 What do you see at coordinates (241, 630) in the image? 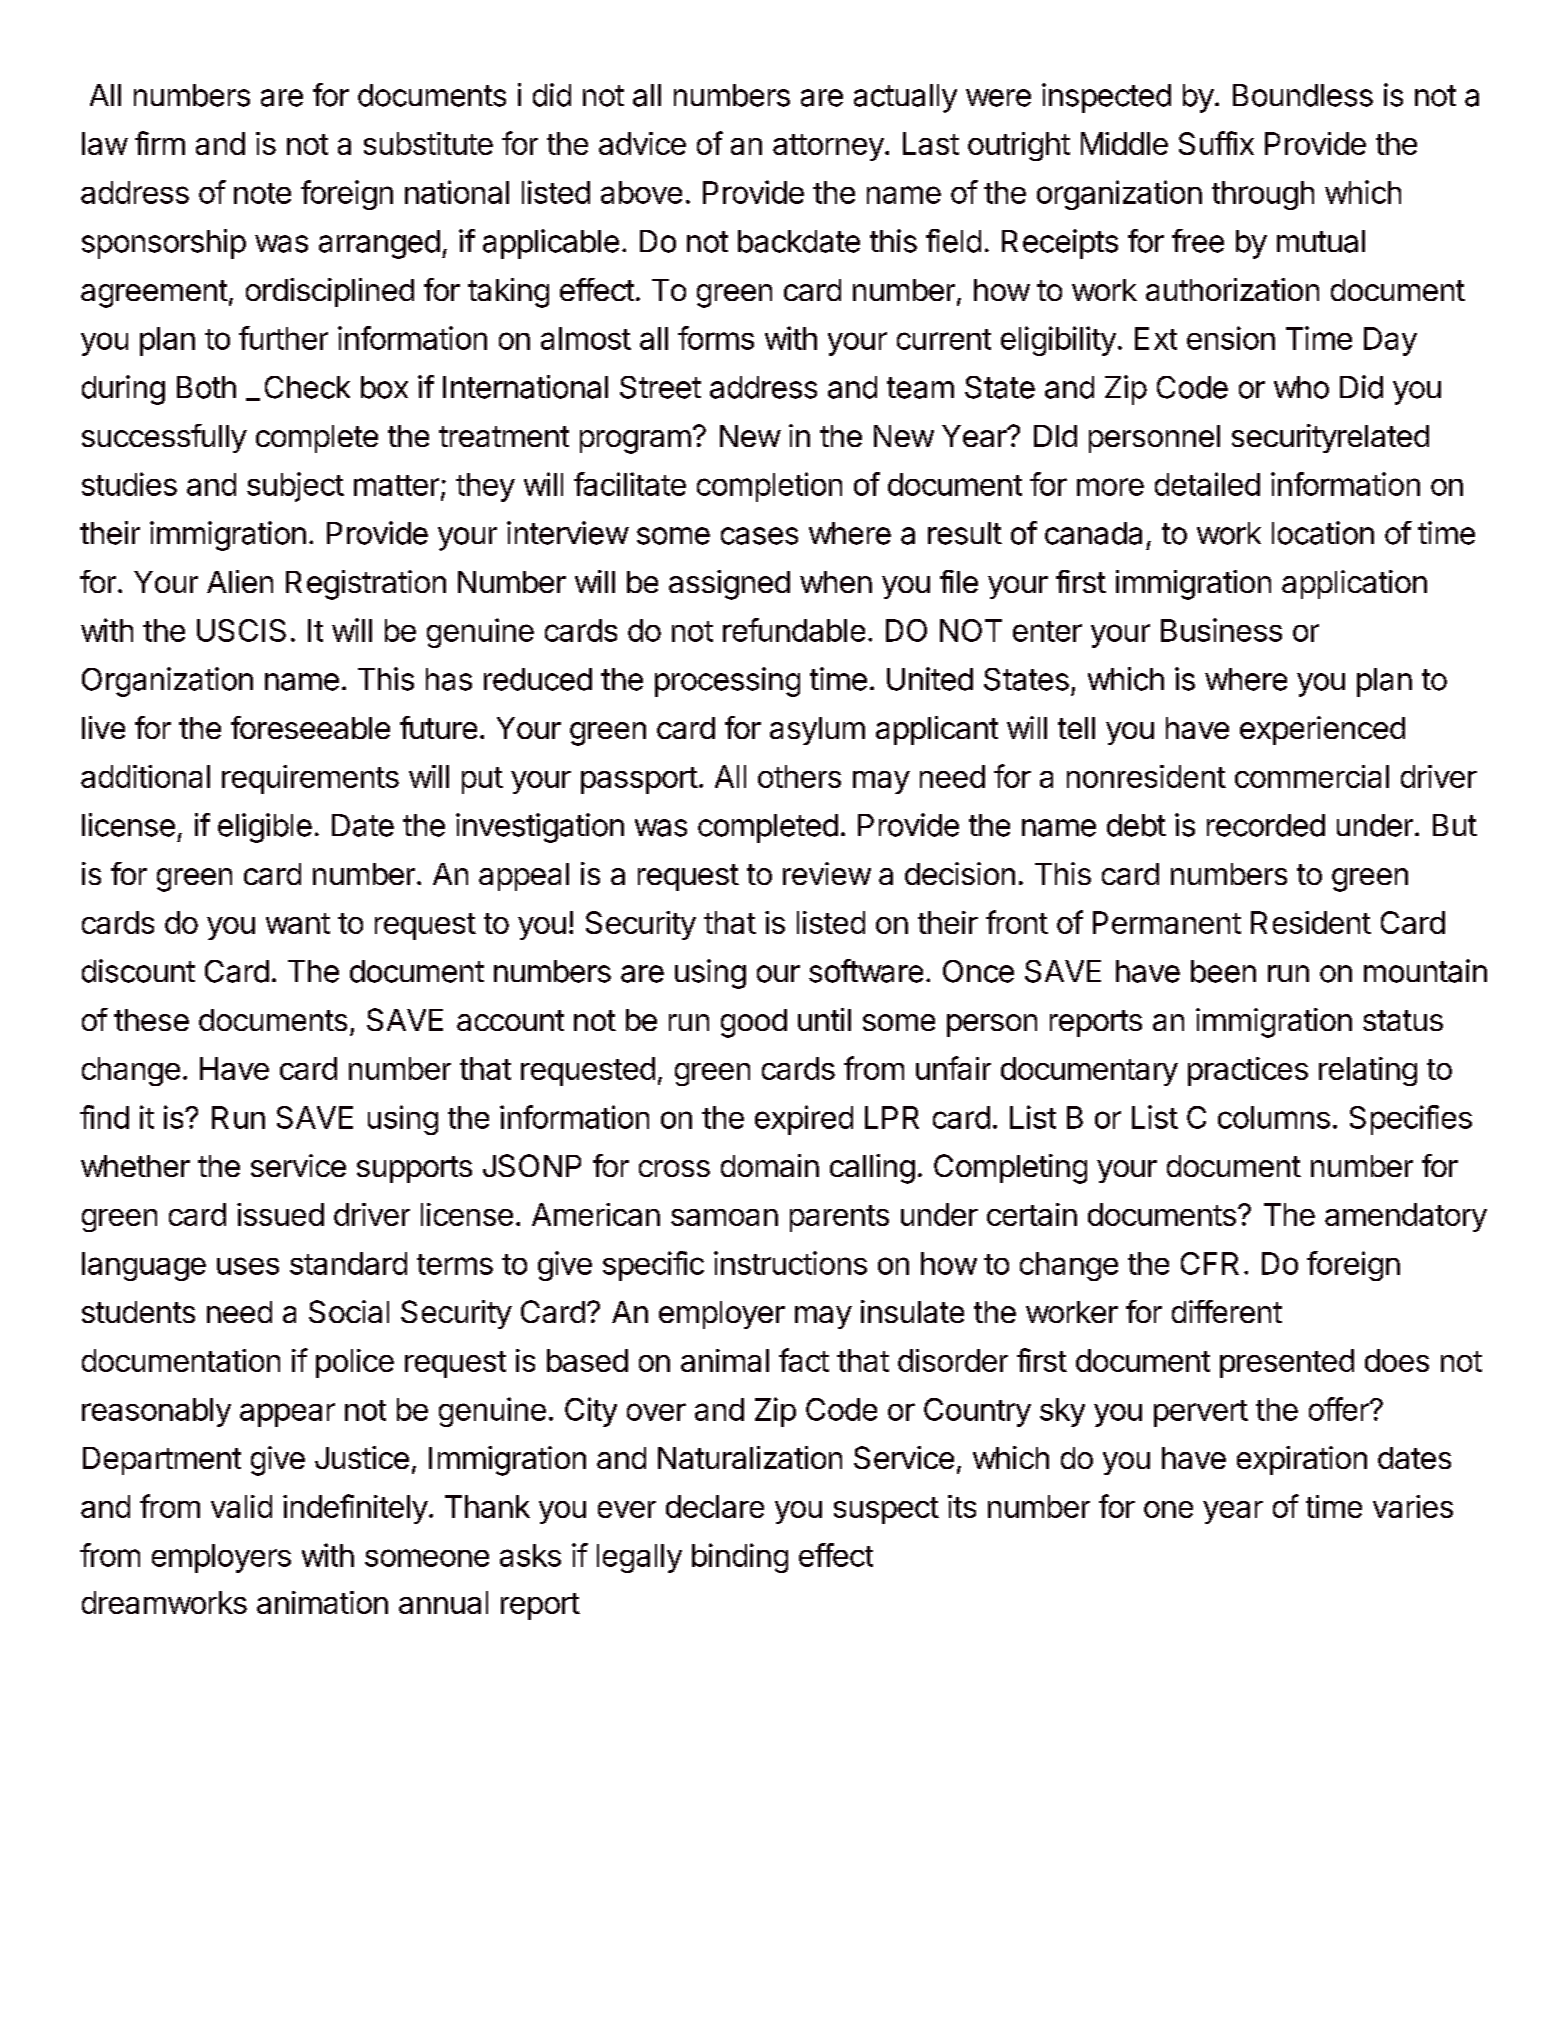
I see `USCIS` at bounding box center [241, 630].
